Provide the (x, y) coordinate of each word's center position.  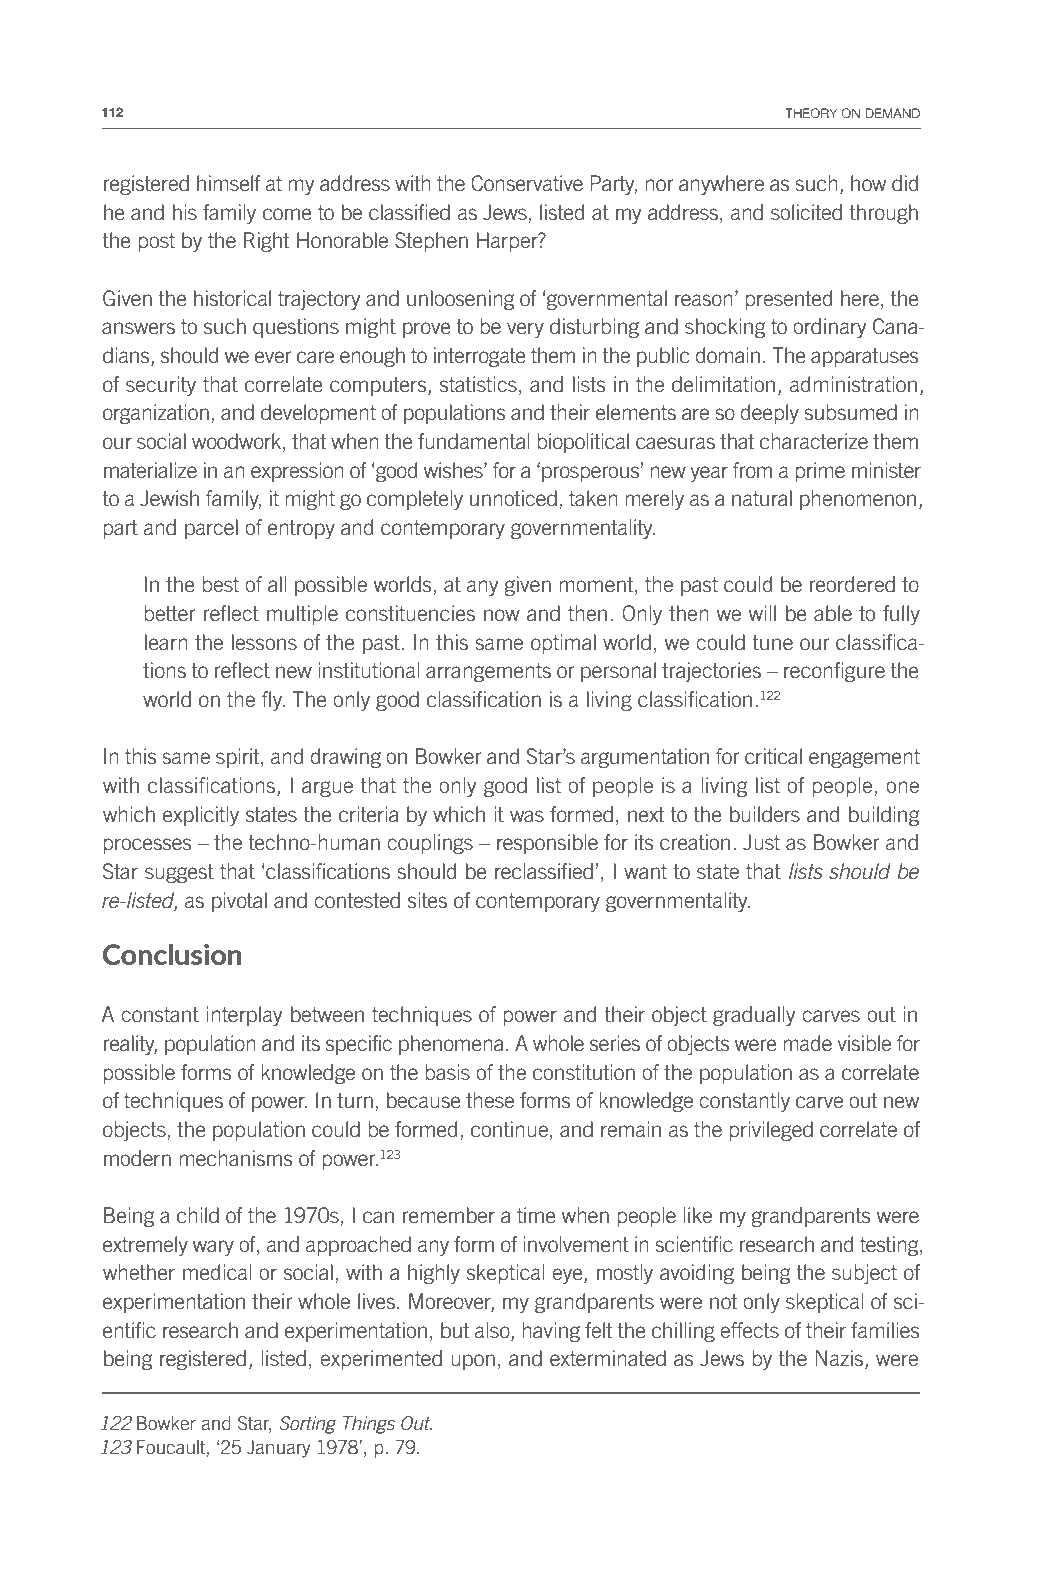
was (527, 816)
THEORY (811, 113)
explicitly (201, 816)
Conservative (527, 183)
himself (229, 183)
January (278, 1449)
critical (773, 756)
